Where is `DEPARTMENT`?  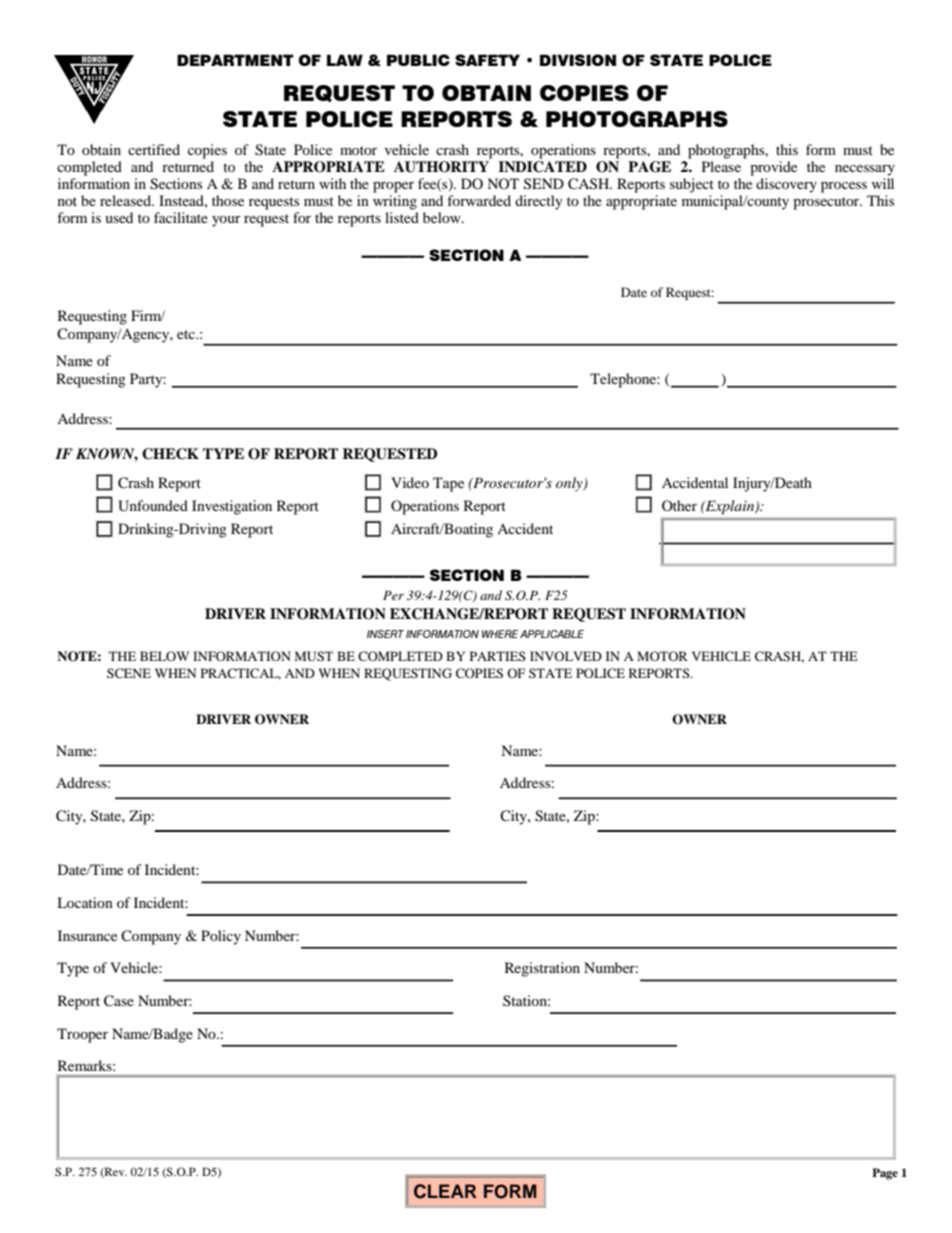 DEPARTMENT is located at coordinates (235, 60).
